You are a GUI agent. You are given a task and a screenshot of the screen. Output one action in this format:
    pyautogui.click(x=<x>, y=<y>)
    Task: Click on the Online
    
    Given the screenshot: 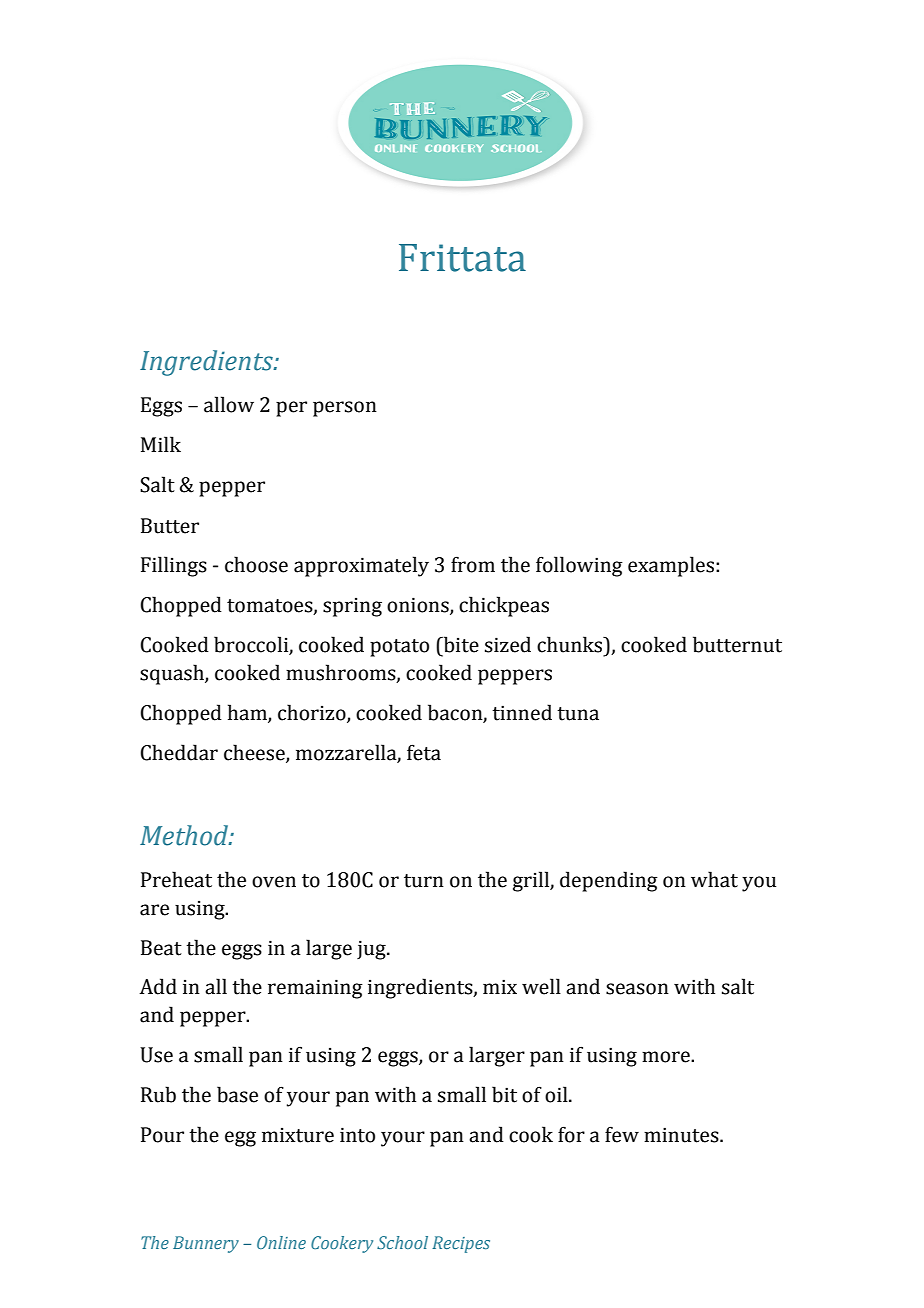 What is the action you would take?
    pyautogui.click(x=281, y=1242)
